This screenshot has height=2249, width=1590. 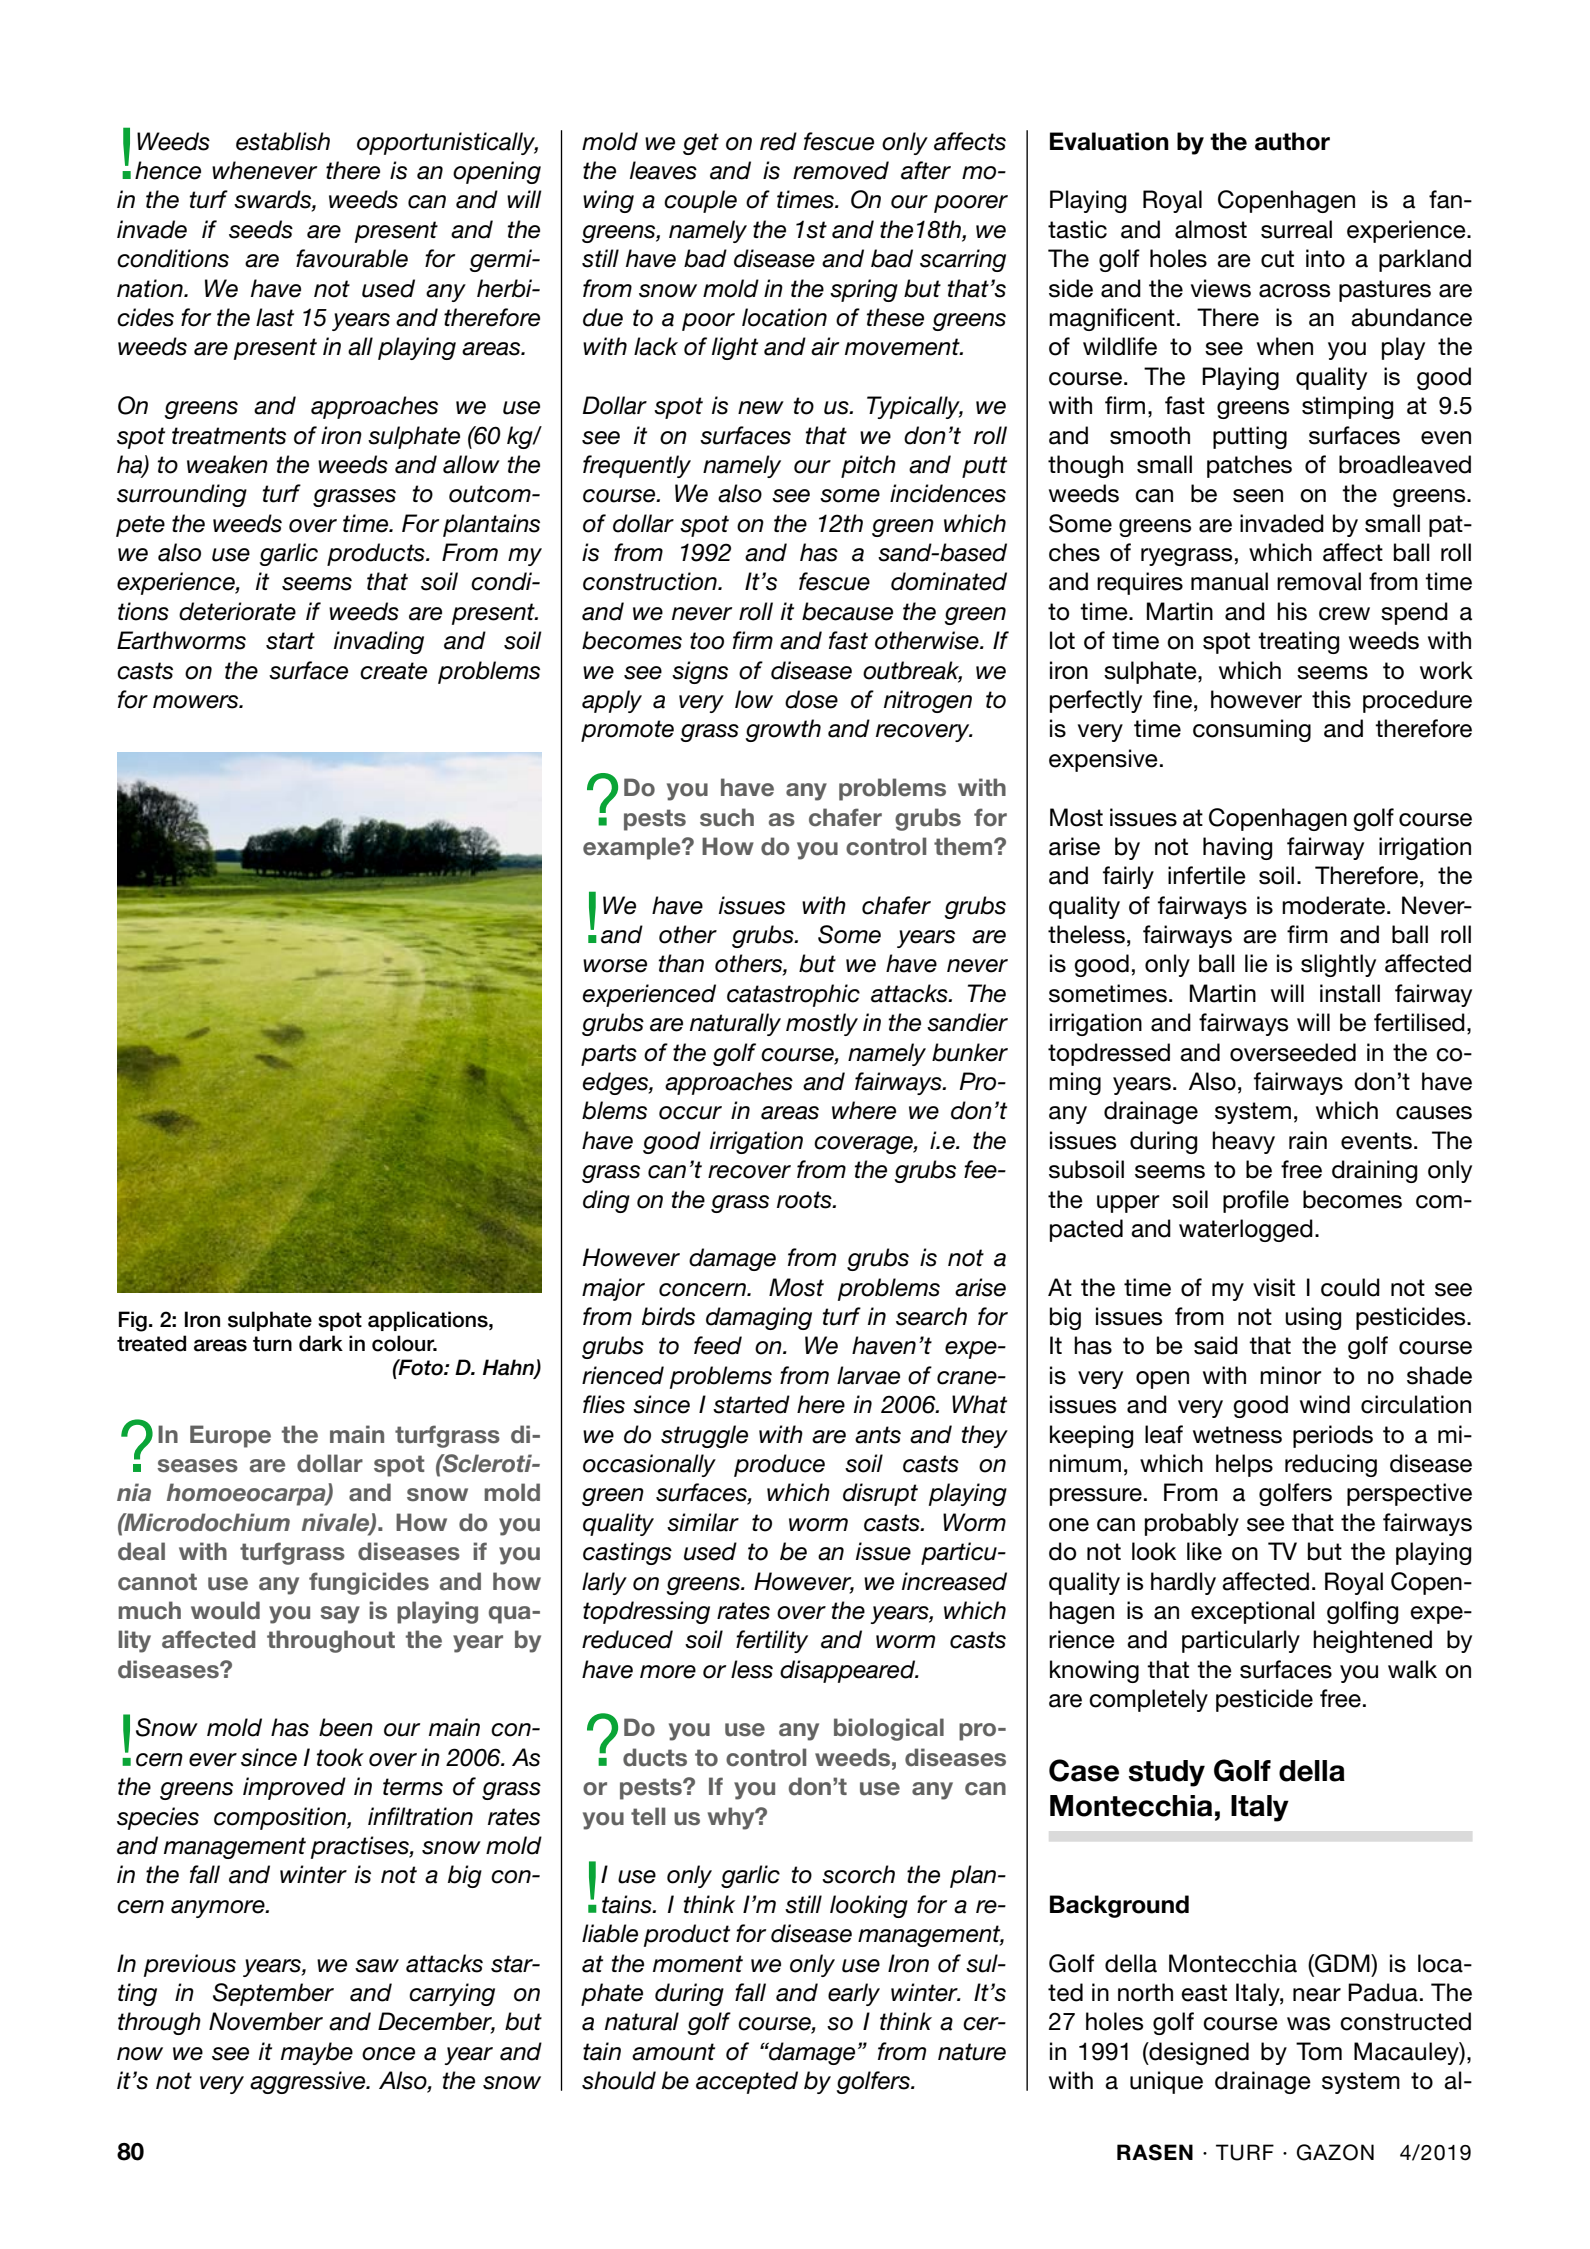 I want to click on seeds, so click(x=261, y=229).
